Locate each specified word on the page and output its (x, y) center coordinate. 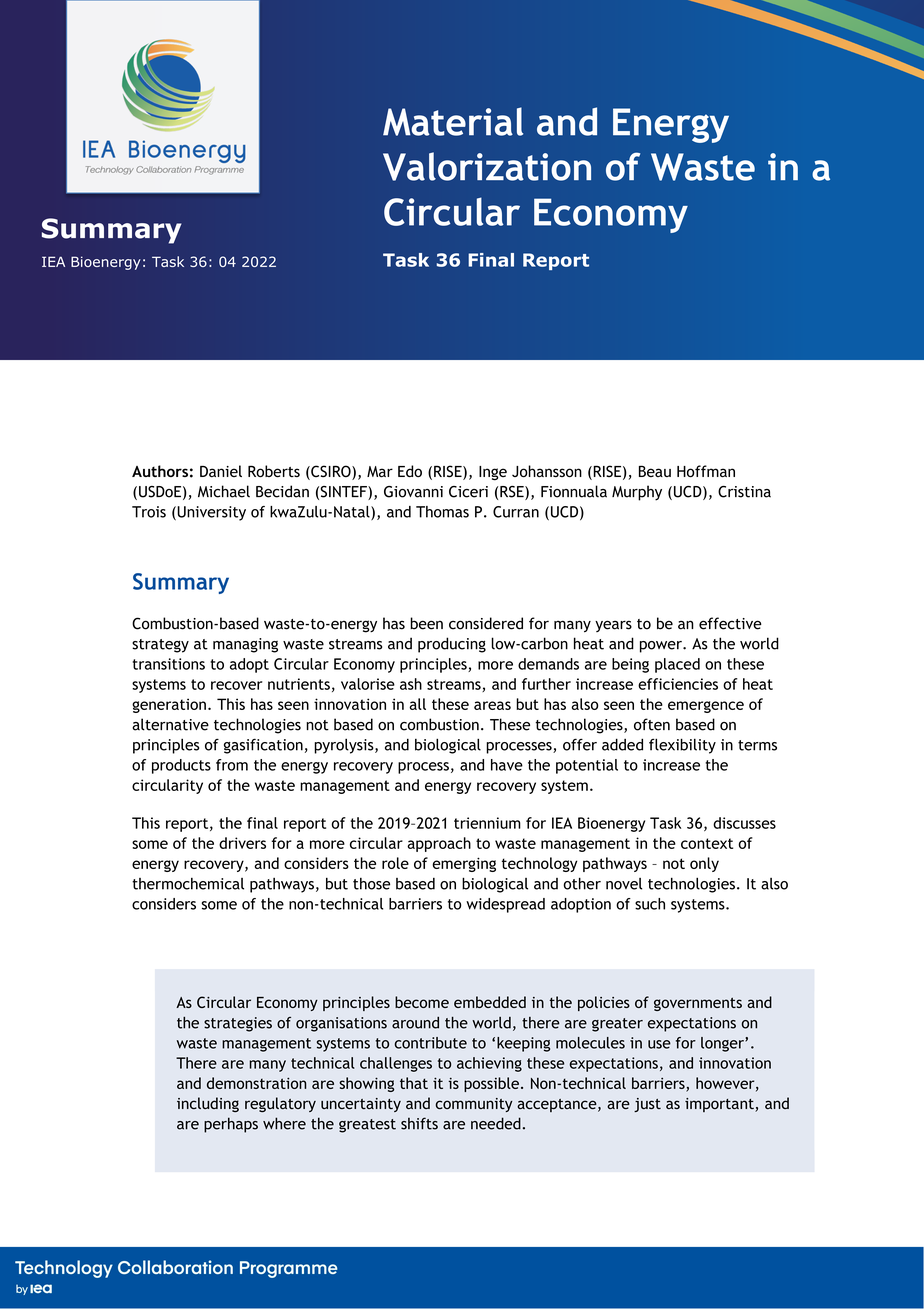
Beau (655, 471)
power (662, 647)
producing (452, 645)
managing (245, 645)
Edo (410, 471)
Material (453, 121)
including (208, 1104)
